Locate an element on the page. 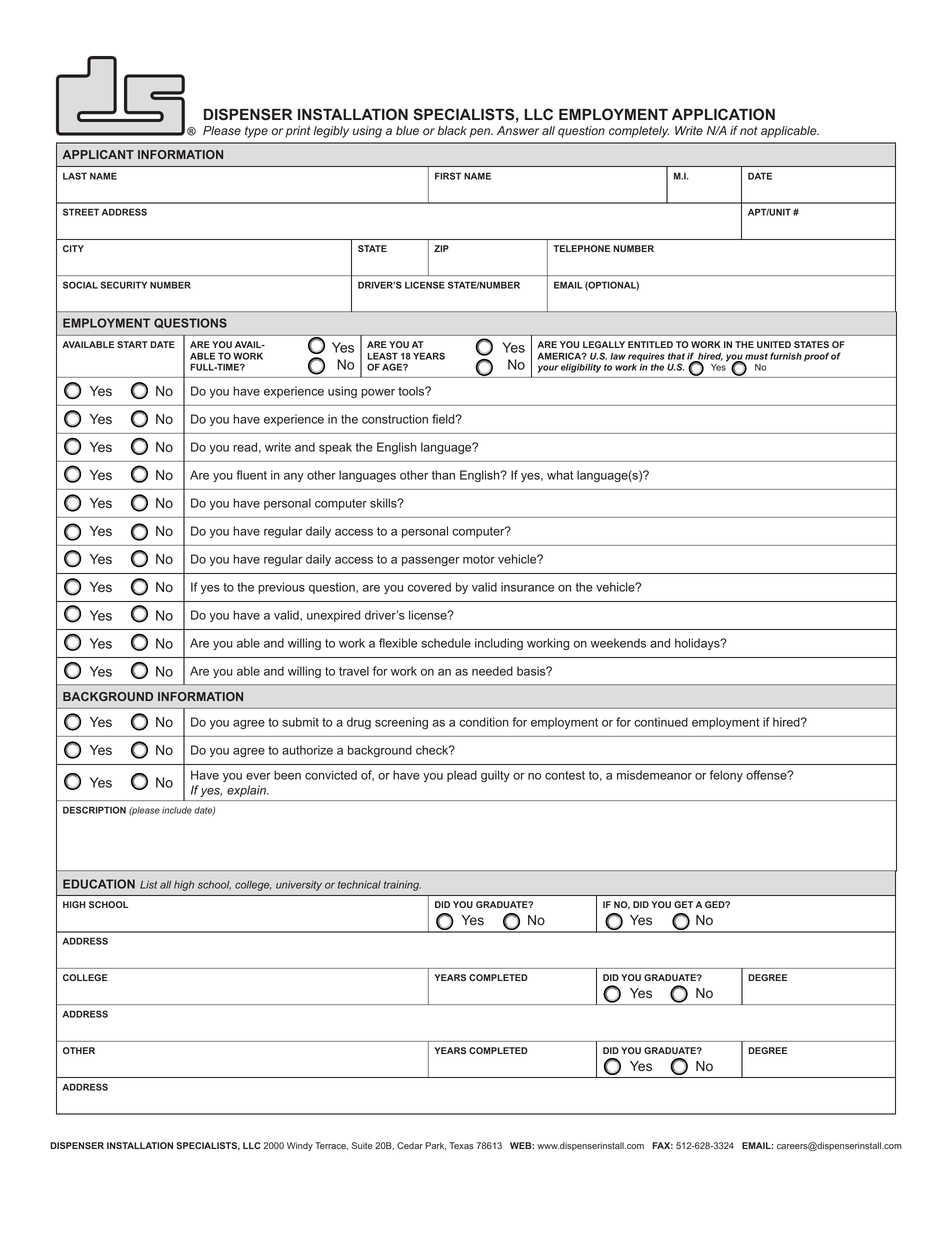 This document has width=952, height=1233. Windy is located at coordinates (300, 1146).
